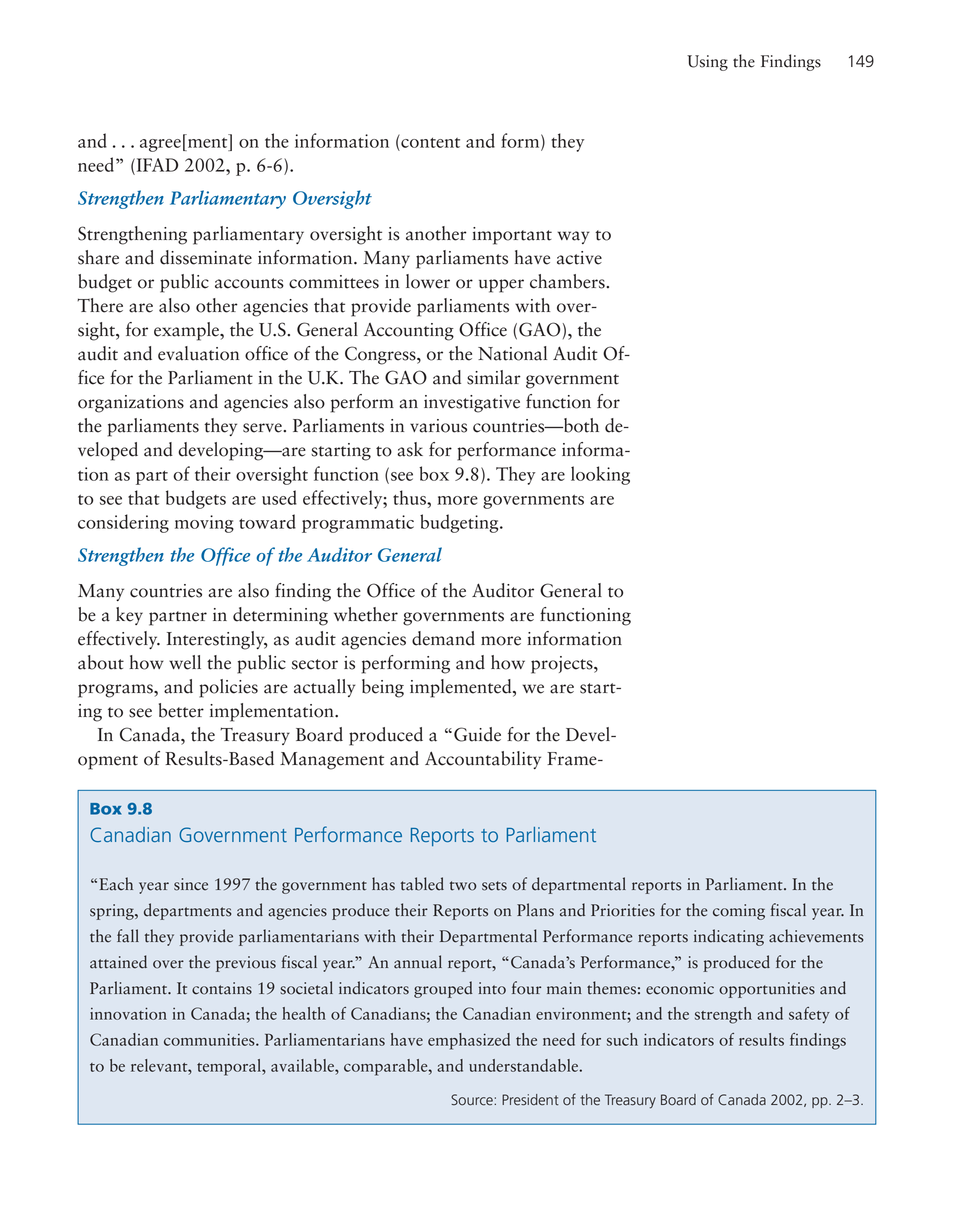  What do you see at coordinates (443, 638) in the page?
I see `demand` at bounding box center [443, 638].
